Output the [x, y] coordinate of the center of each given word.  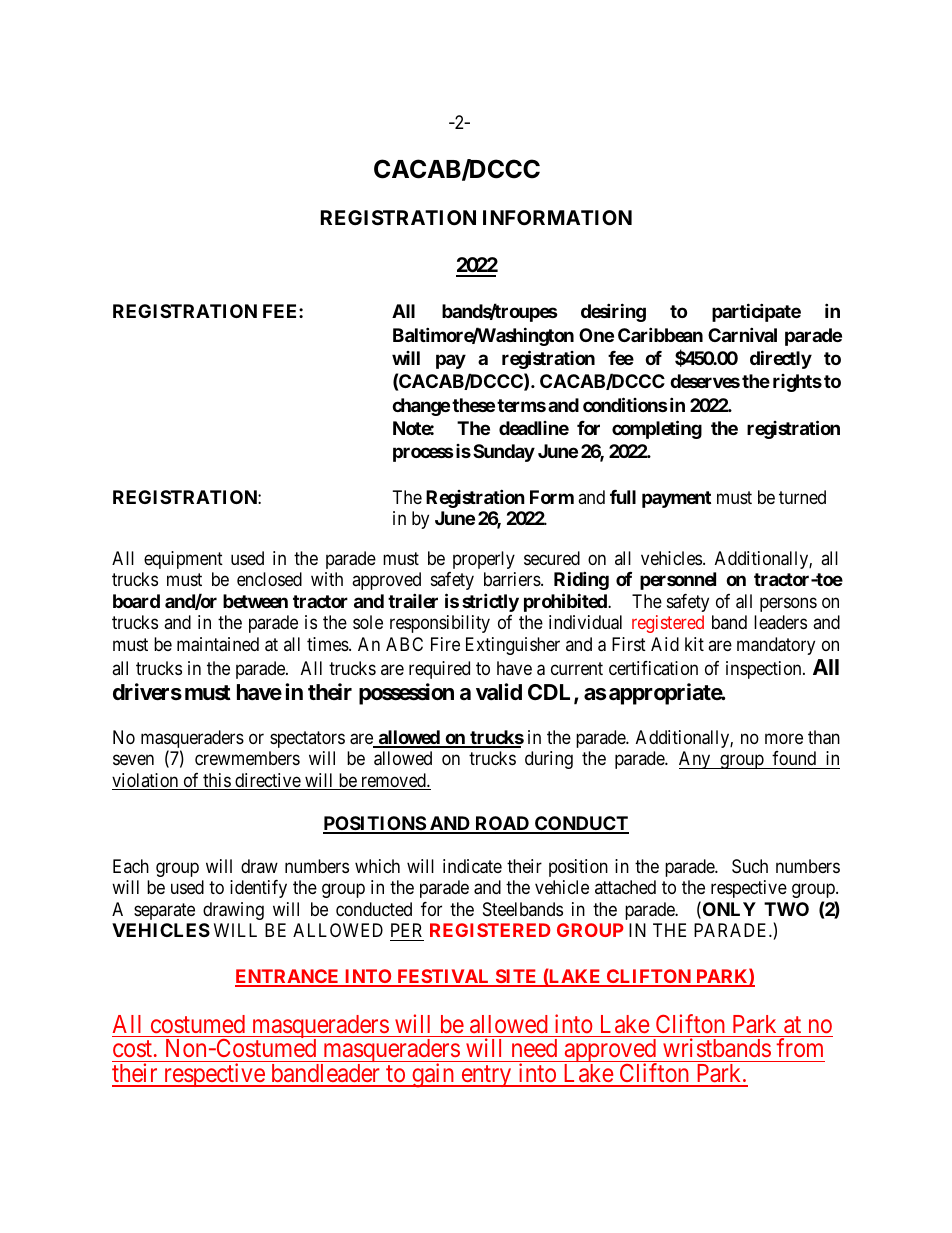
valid [499, 692]
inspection [765, 670]
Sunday [504, 453]
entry [486, 1076]
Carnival [742, 334]
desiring [613, 312]
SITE [516, 977]
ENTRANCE [288, 977]
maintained [218, 644]
